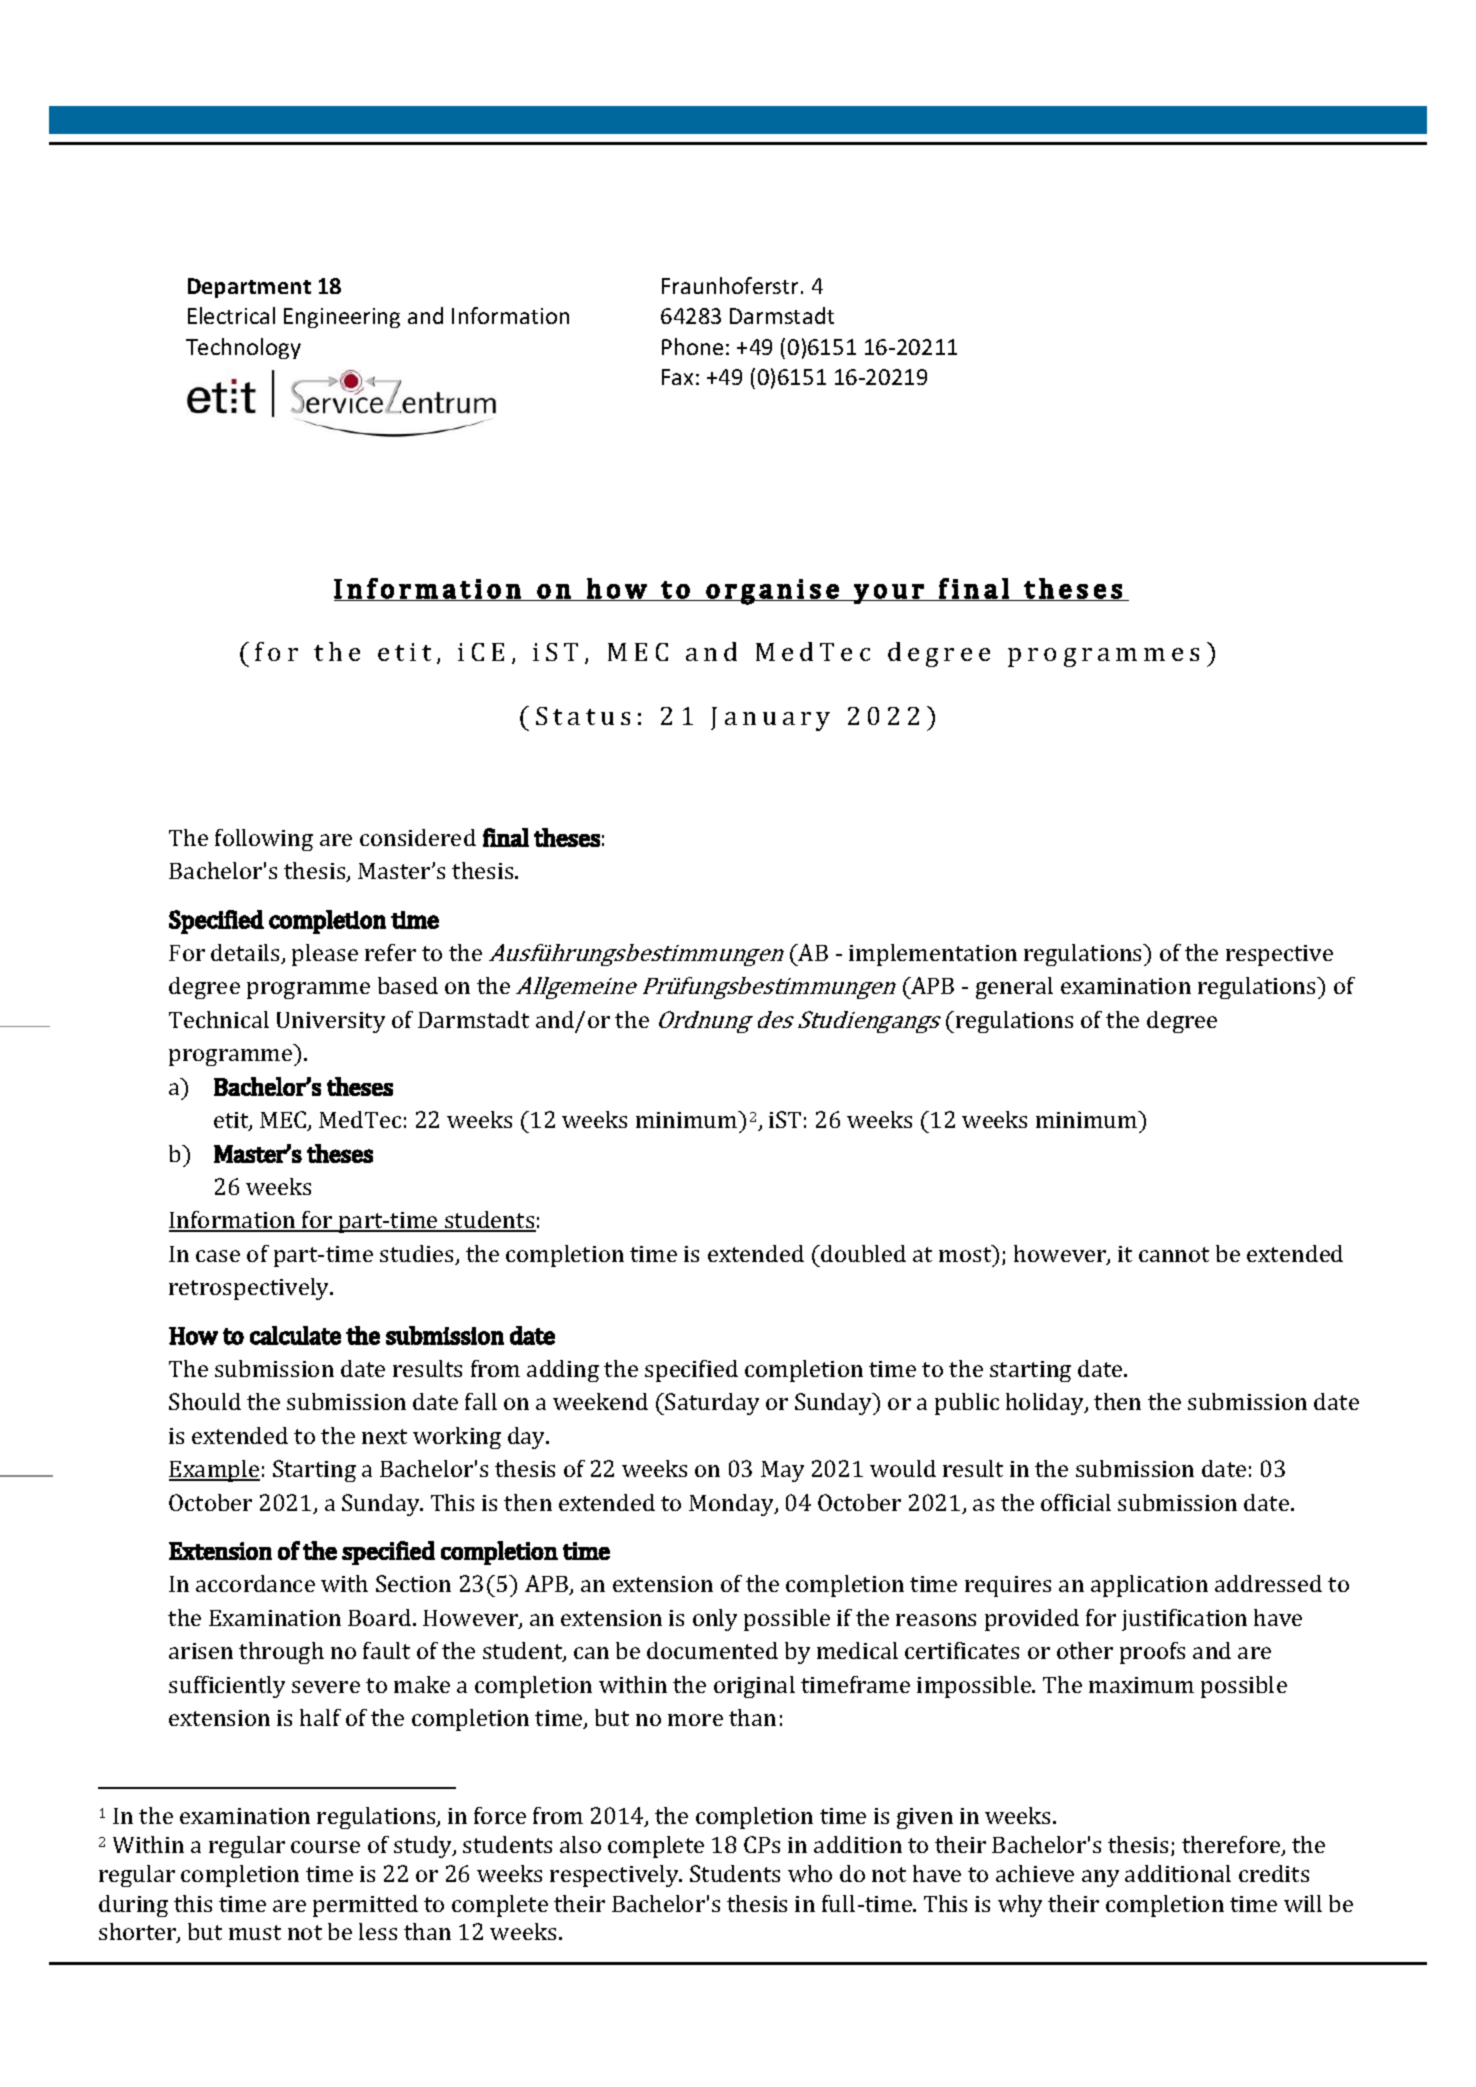 Image resolution: width=1476 pixels, height=2087 pixels. What do you see at coordinates (692, 346) in the screenshot?
I see `Phone` at bounding box center [692, 346].
